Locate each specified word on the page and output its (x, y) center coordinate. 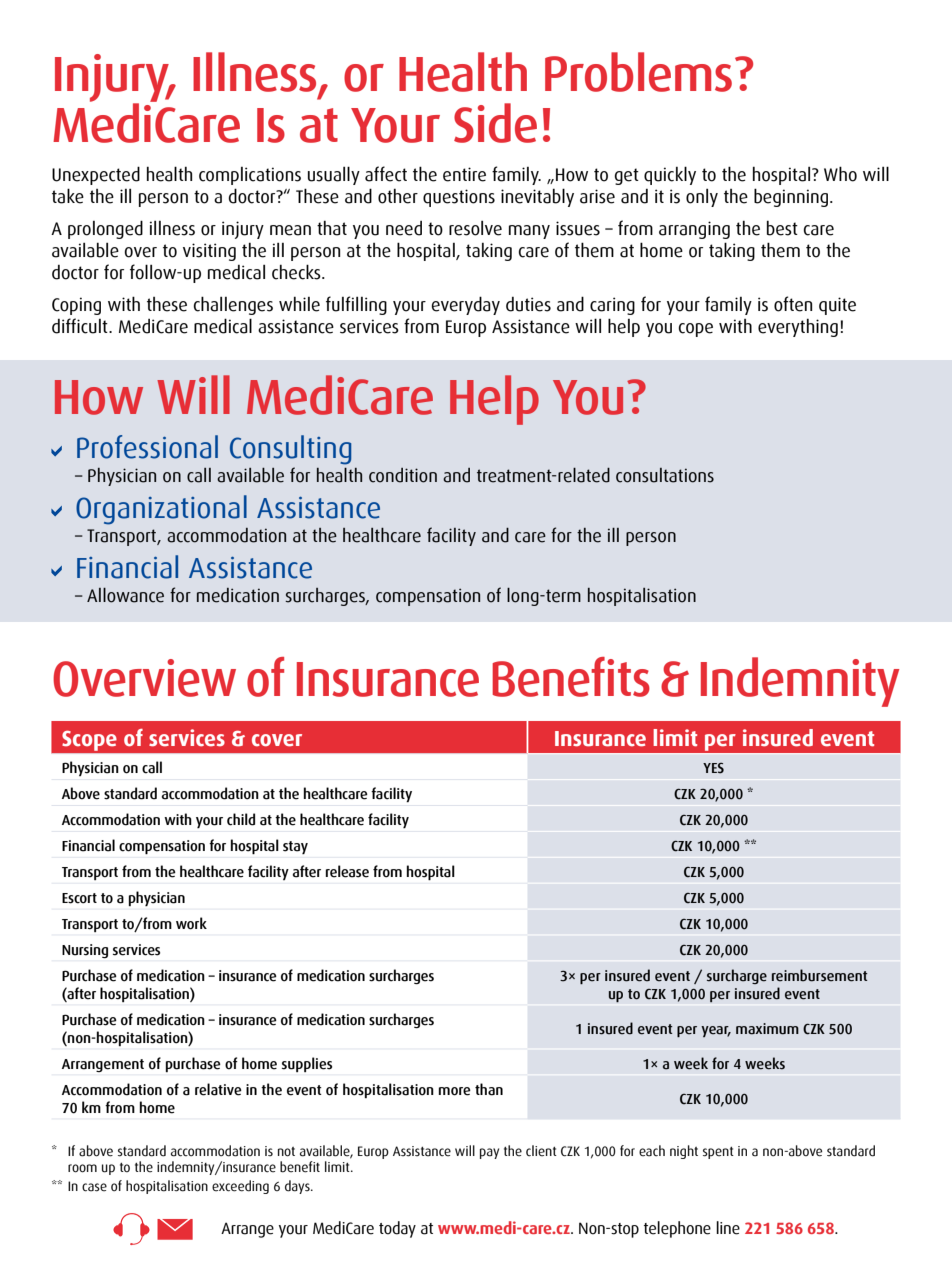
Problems (638, 72)
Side (495, 123)
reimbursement (819, 975)
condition (403, 475)
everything (798, 327)
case (94, 1187)
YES (713, 768)
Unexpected (96, 175)
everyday (465, 305)
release (347, 871)
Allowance (125, 595)
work (191, 923)
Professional (147, 447)
